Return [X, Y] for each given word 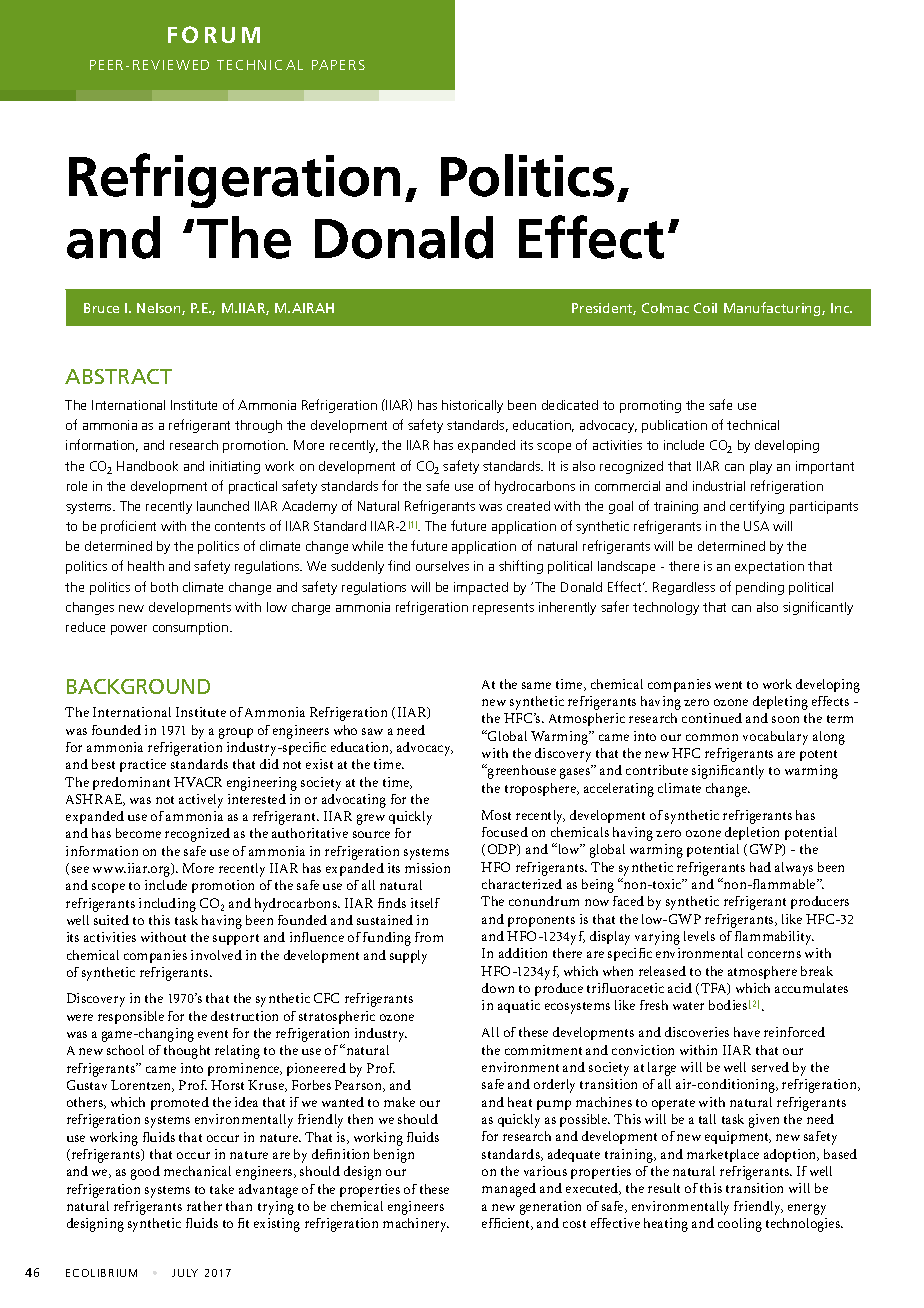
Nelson [160, 309]
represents [503, 609]
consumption [192, 628]
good [145, 1173]
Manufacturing [773, 309]
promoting [650, 406]
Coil [705, 308]
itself [425, 903]
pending [760, 588]
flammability [774, 938]
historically [472, 406]
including [167, 905]
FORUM [214, 34]
